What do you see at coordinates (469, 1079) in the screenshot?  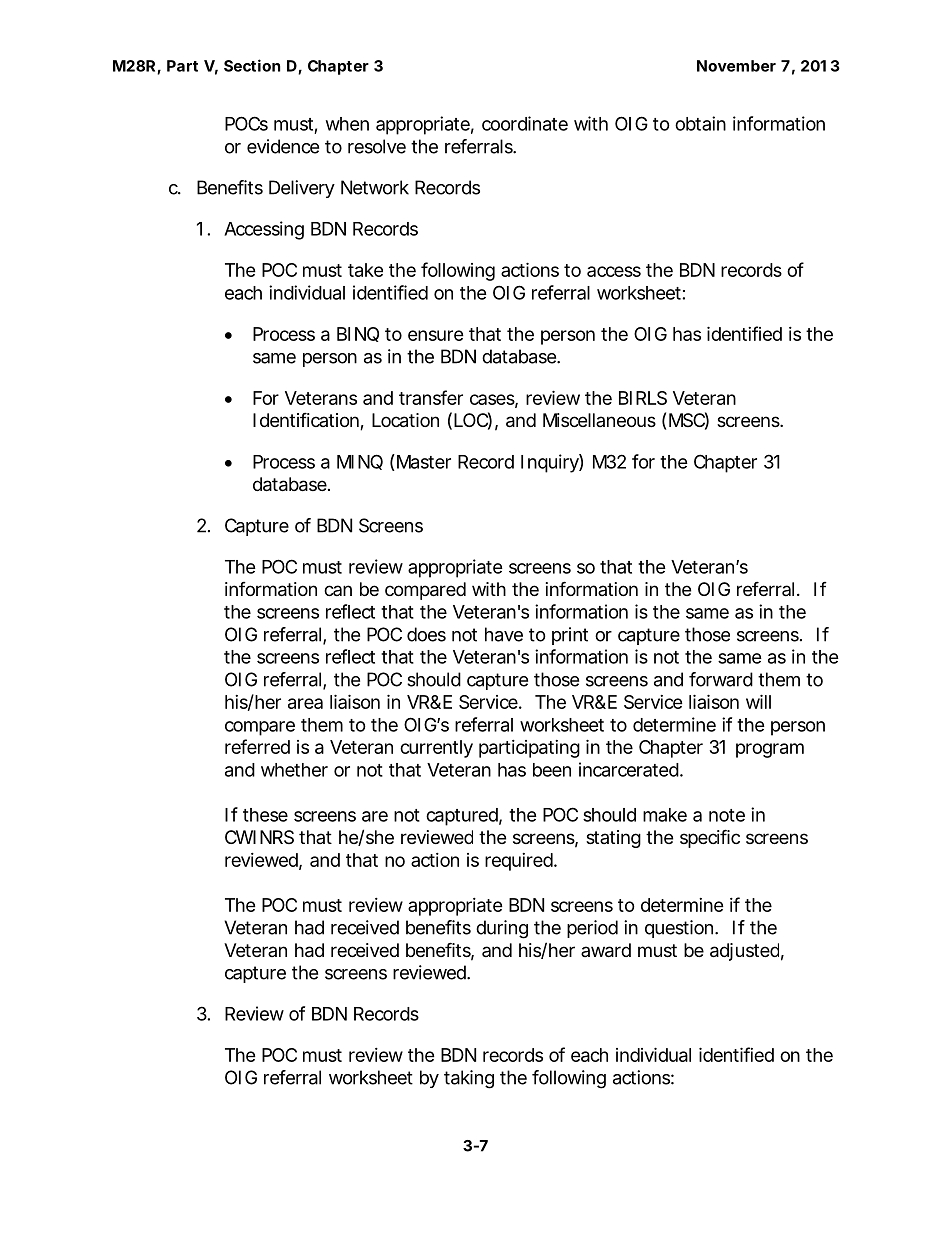 I see `taking` at bounding box center [469, 1079].
